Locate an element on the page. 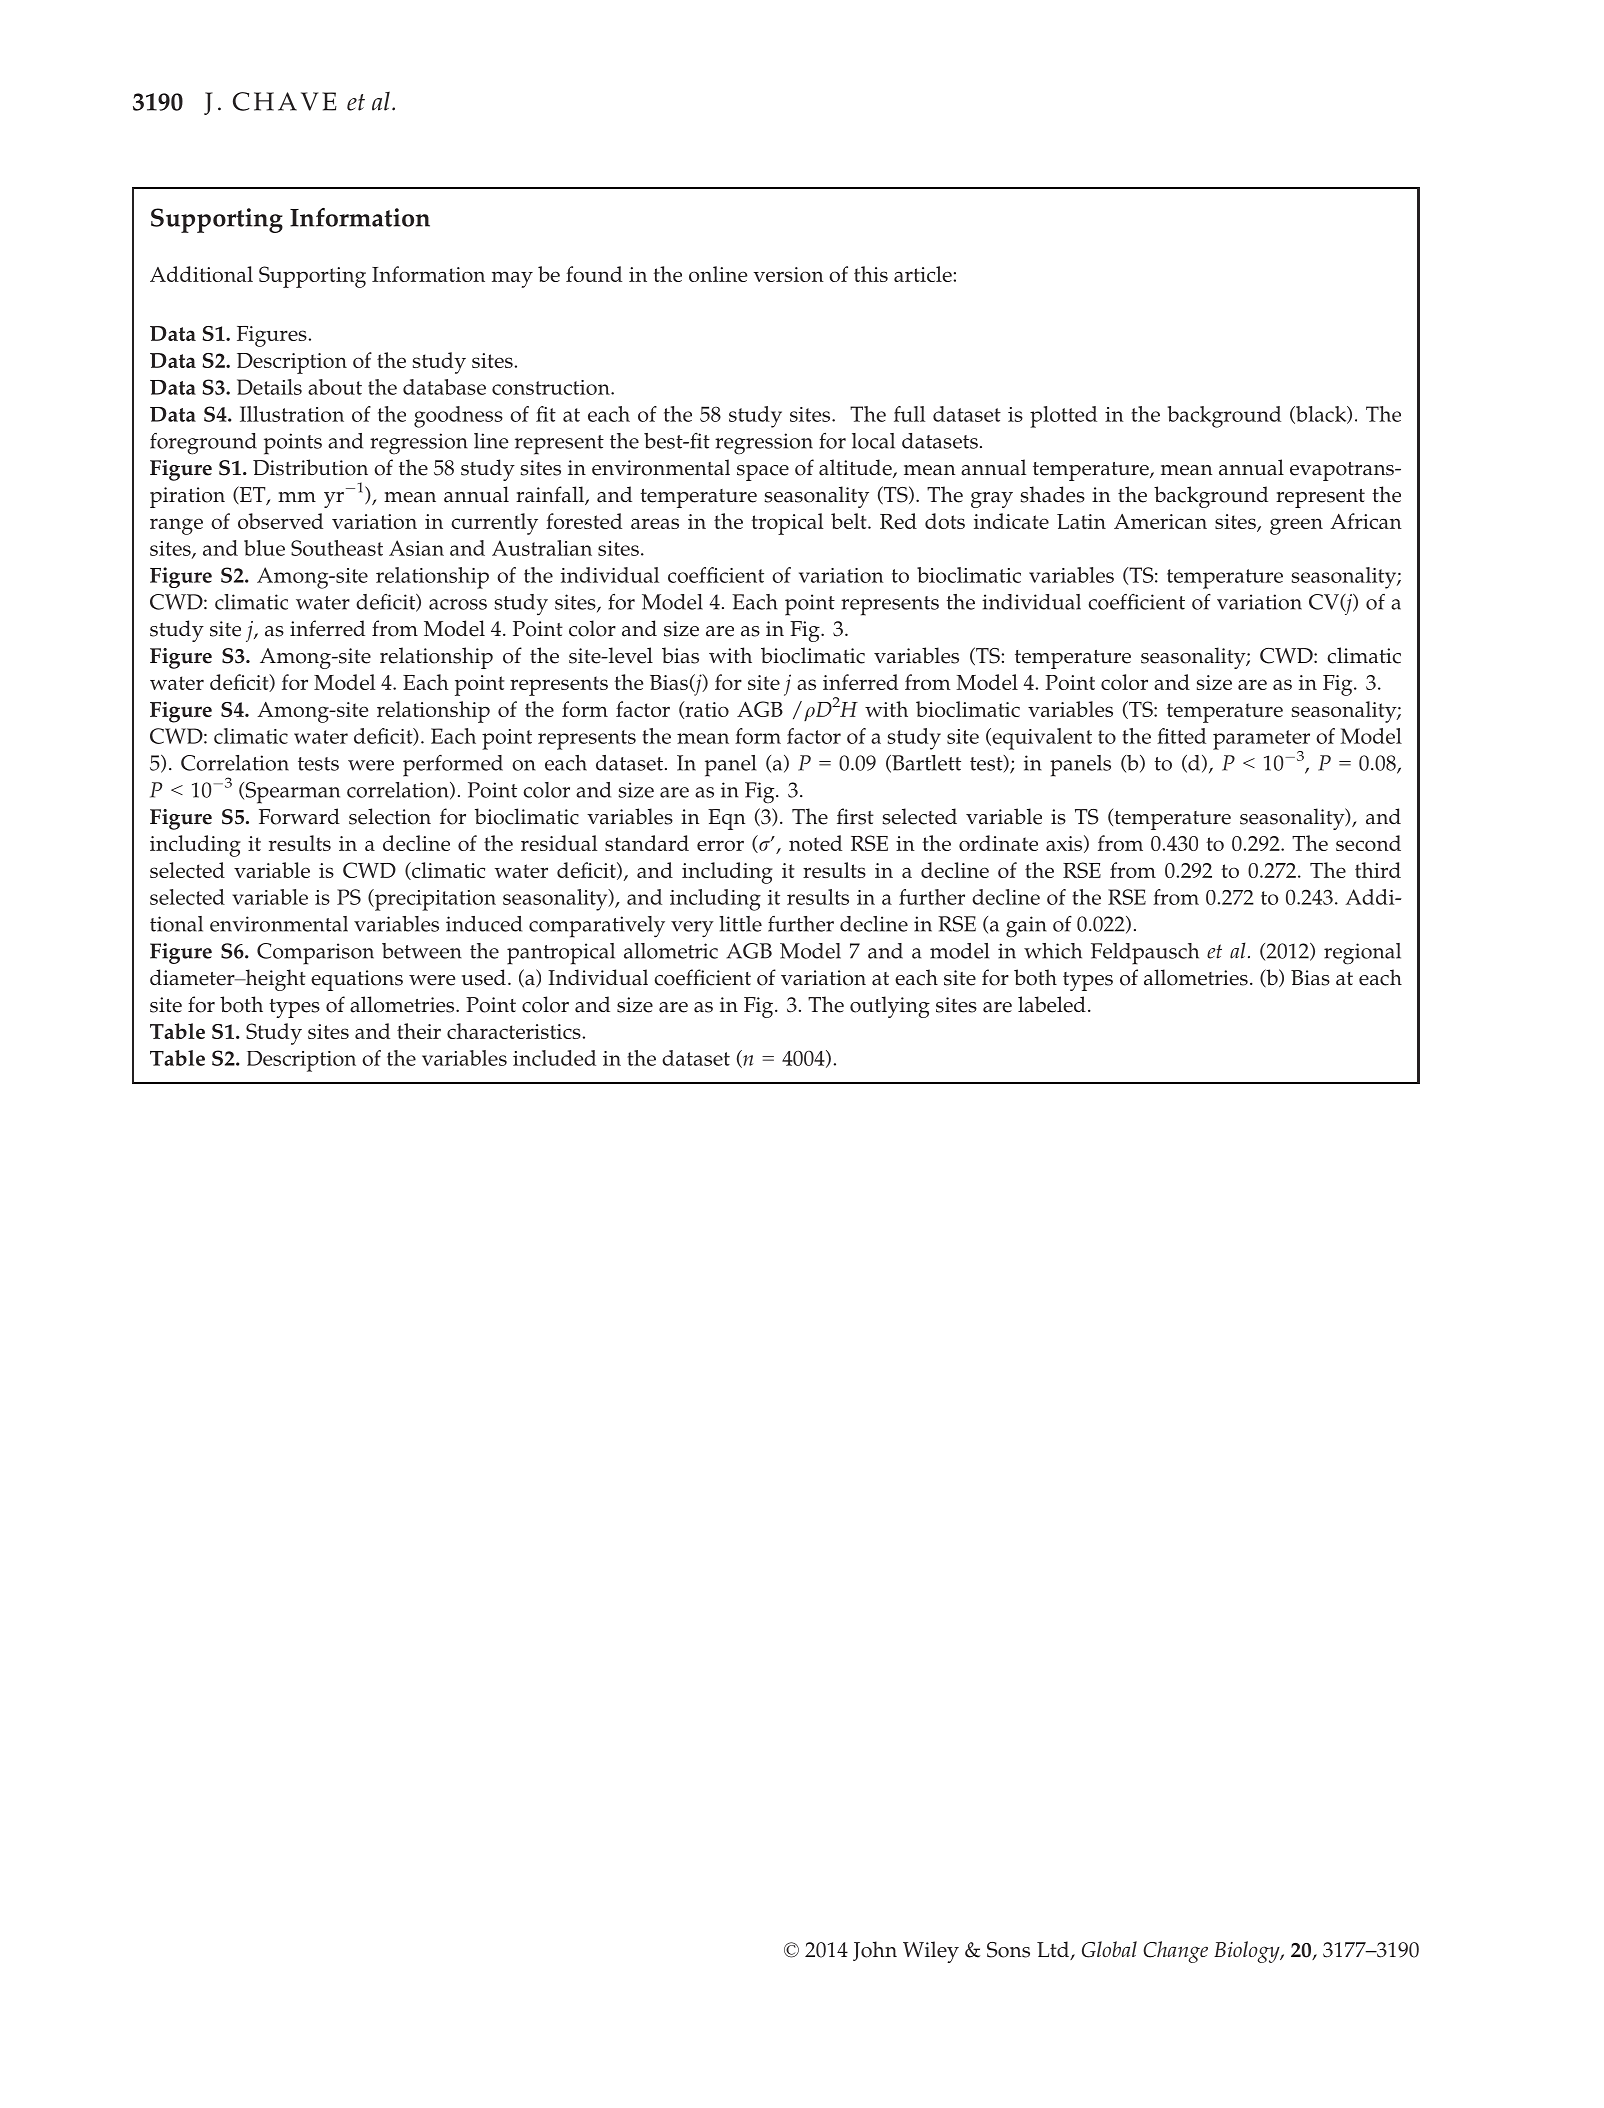 This page has height=2108, width=1604. about is located at coordinates (335, 387).
